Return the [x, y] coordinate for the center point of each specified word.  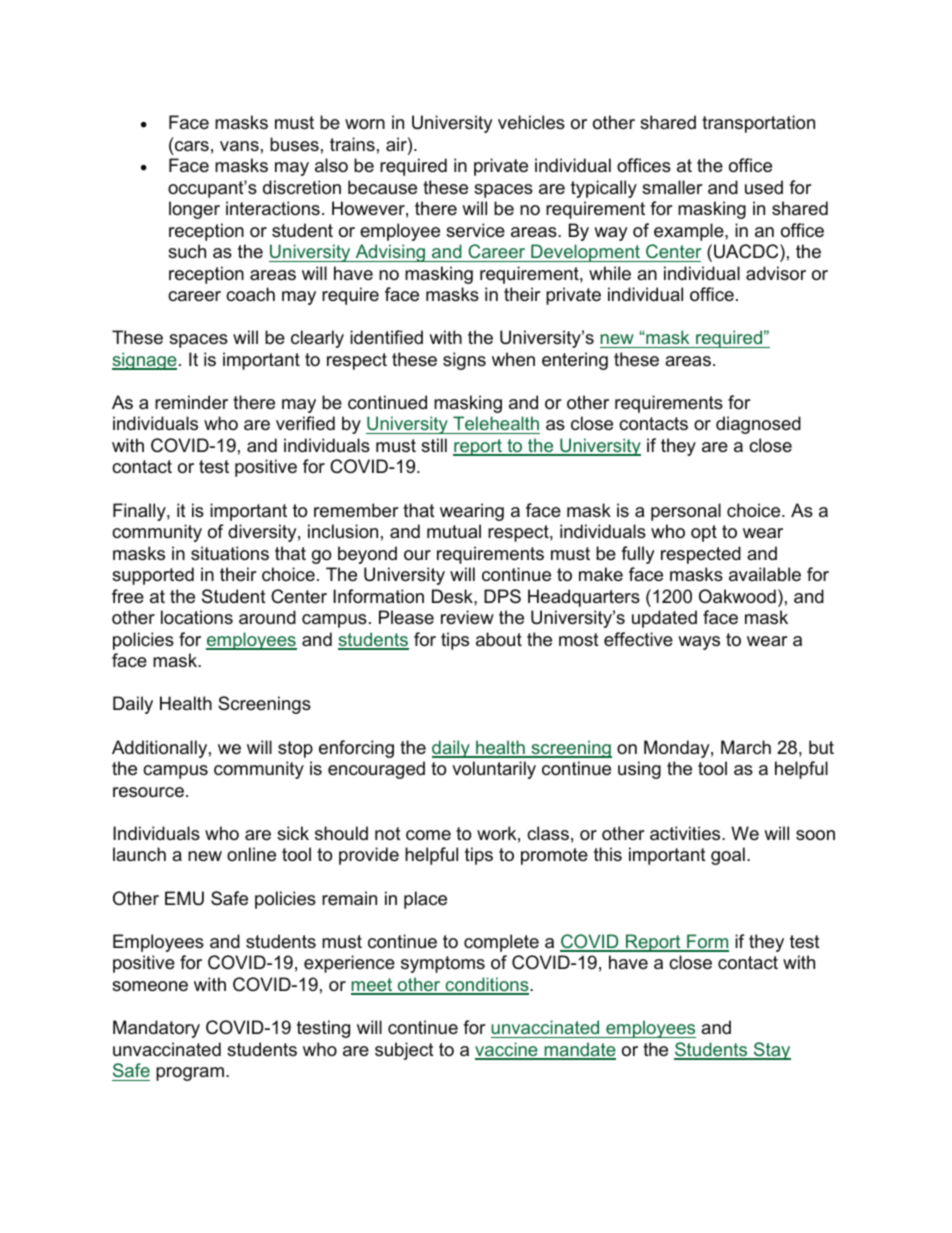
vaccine [507, 1050]
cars [192, 146]
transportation [758, 124]
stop [295, 749]
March [746, 747]
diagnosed [758, 425]
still [434, 445]
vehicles [531, 122]
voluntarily [494, 770]
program [190, 1074]
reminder [191, 402]
